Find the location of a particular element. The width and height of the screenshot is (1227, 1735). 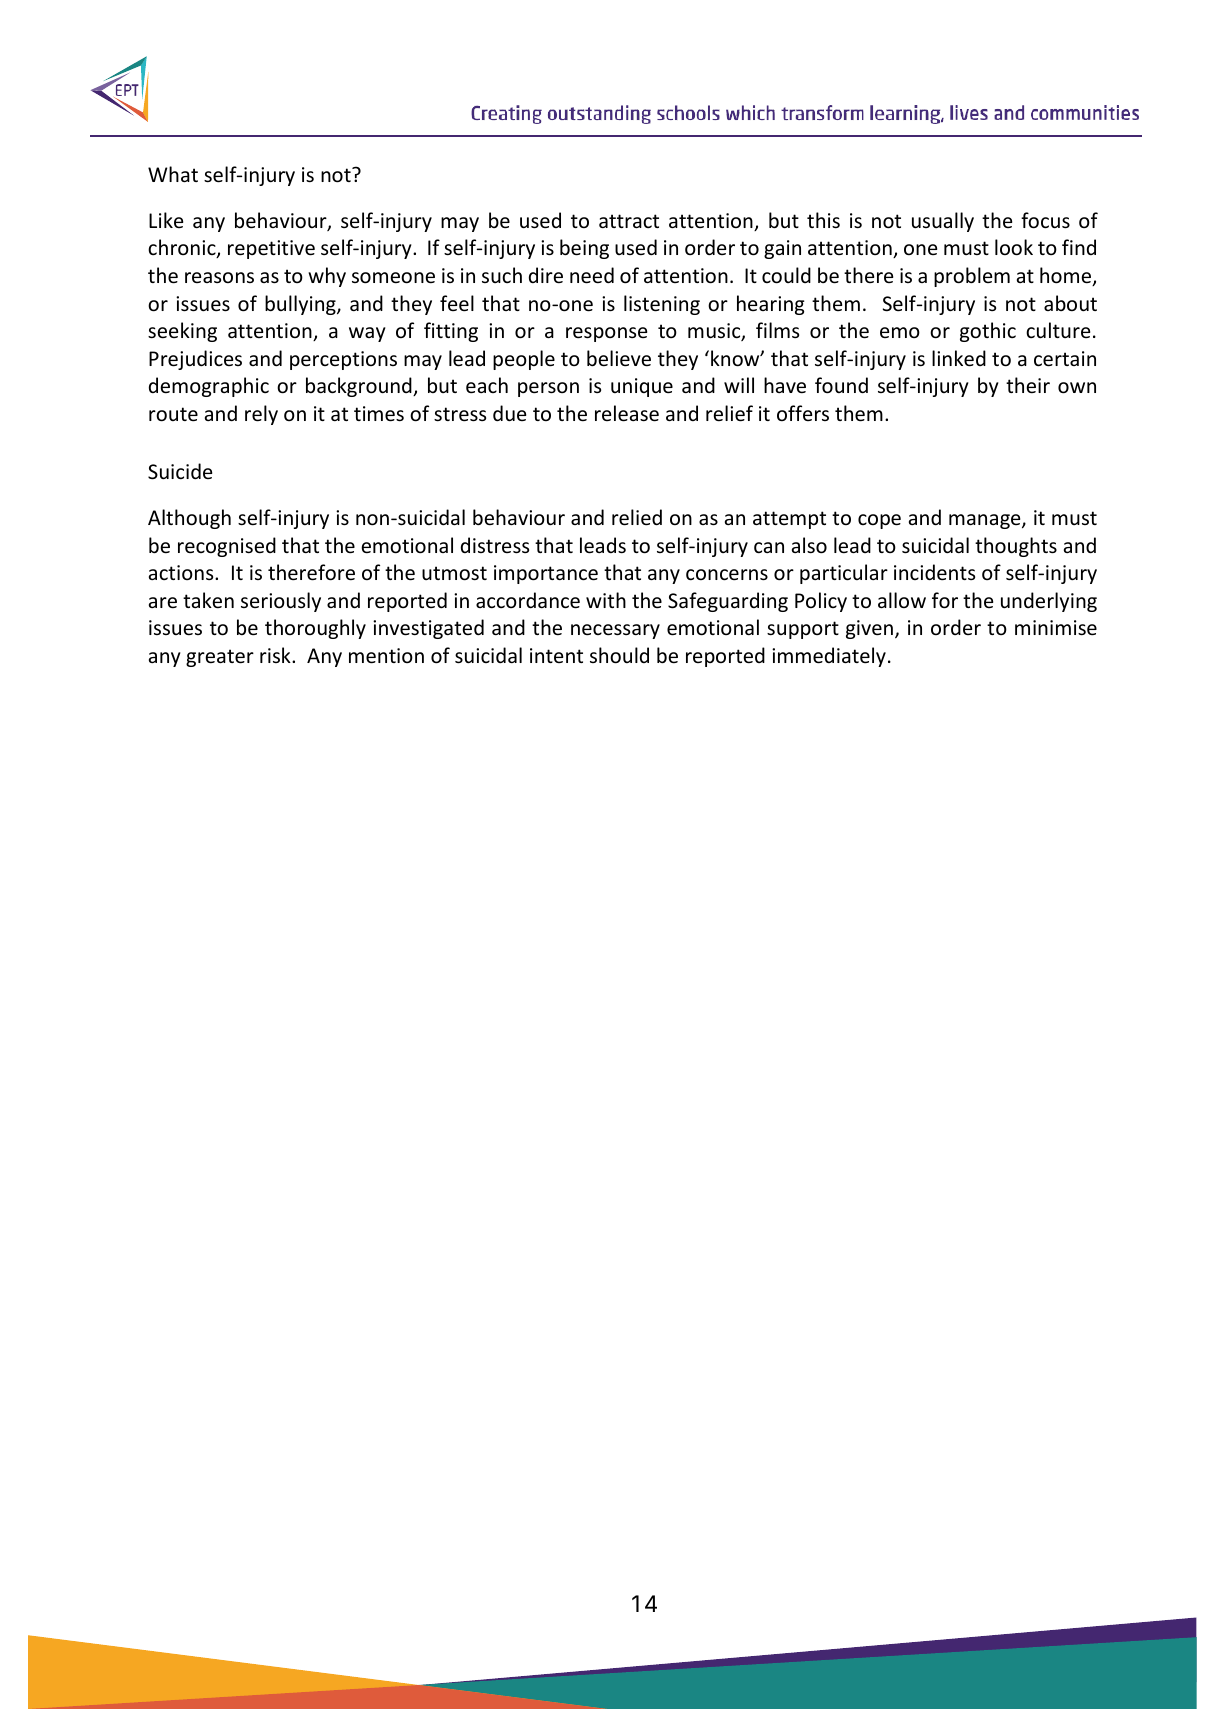

relied is located at coordinates (637, 517).
